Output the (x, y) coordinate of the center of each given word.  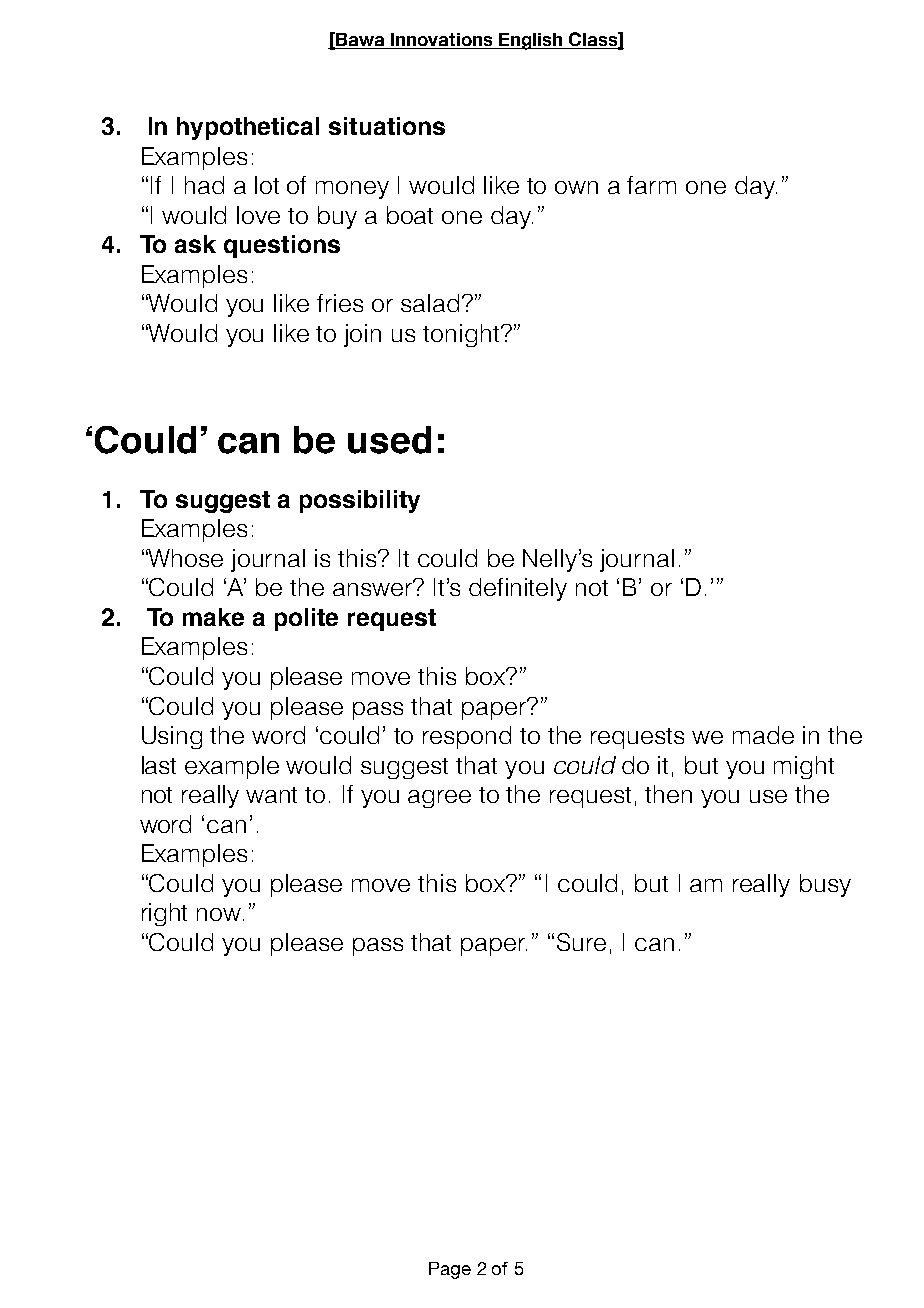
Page (450, 1270)
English (531, 41)
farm (651, 185)
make (213, 617)
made (763, 735)
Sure (581, 942)
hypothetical (248, 128)
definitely (518, 589)
